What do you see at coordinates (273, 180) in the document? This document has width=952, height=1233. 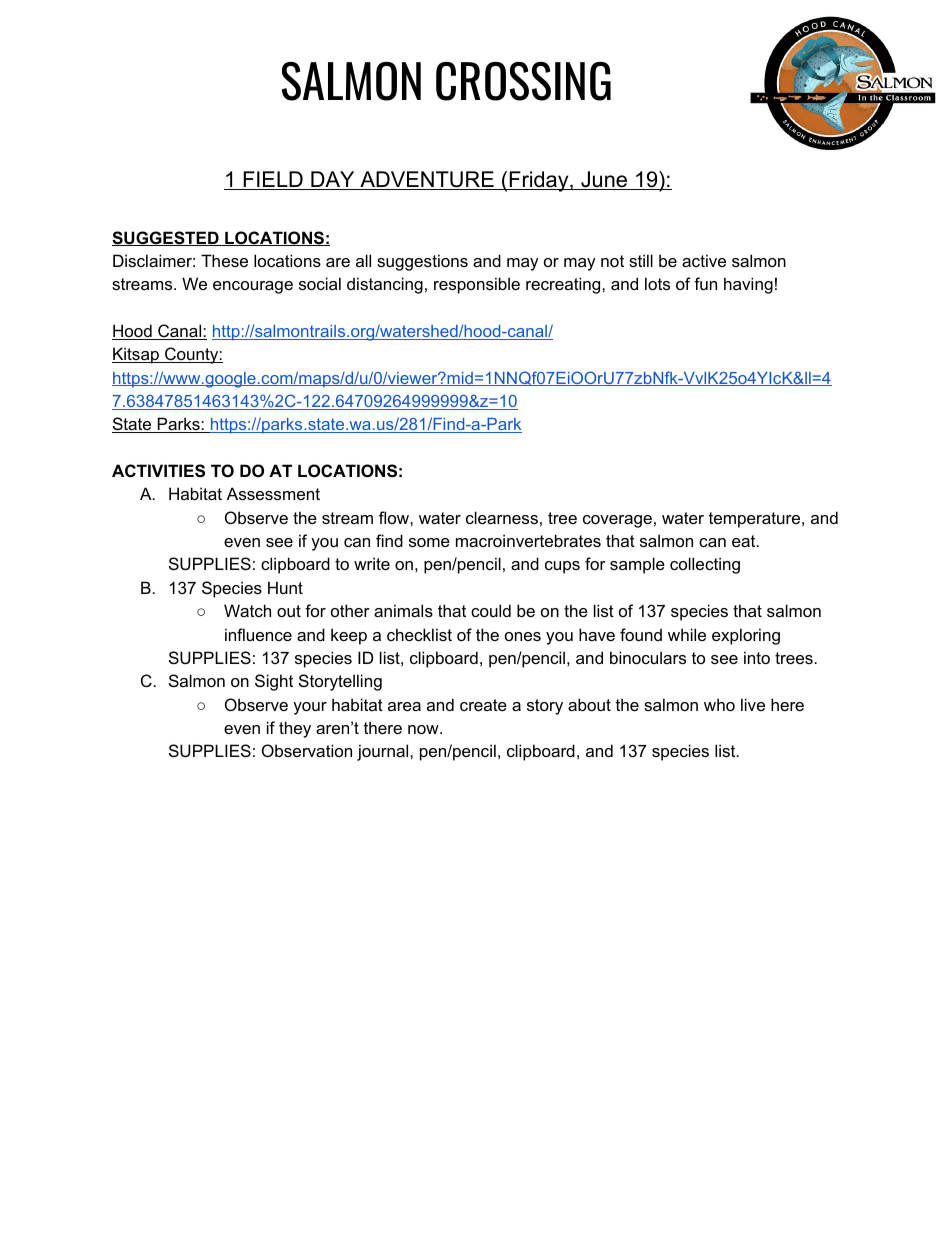 I see `FIELD` at bounding box center [273, 180].
